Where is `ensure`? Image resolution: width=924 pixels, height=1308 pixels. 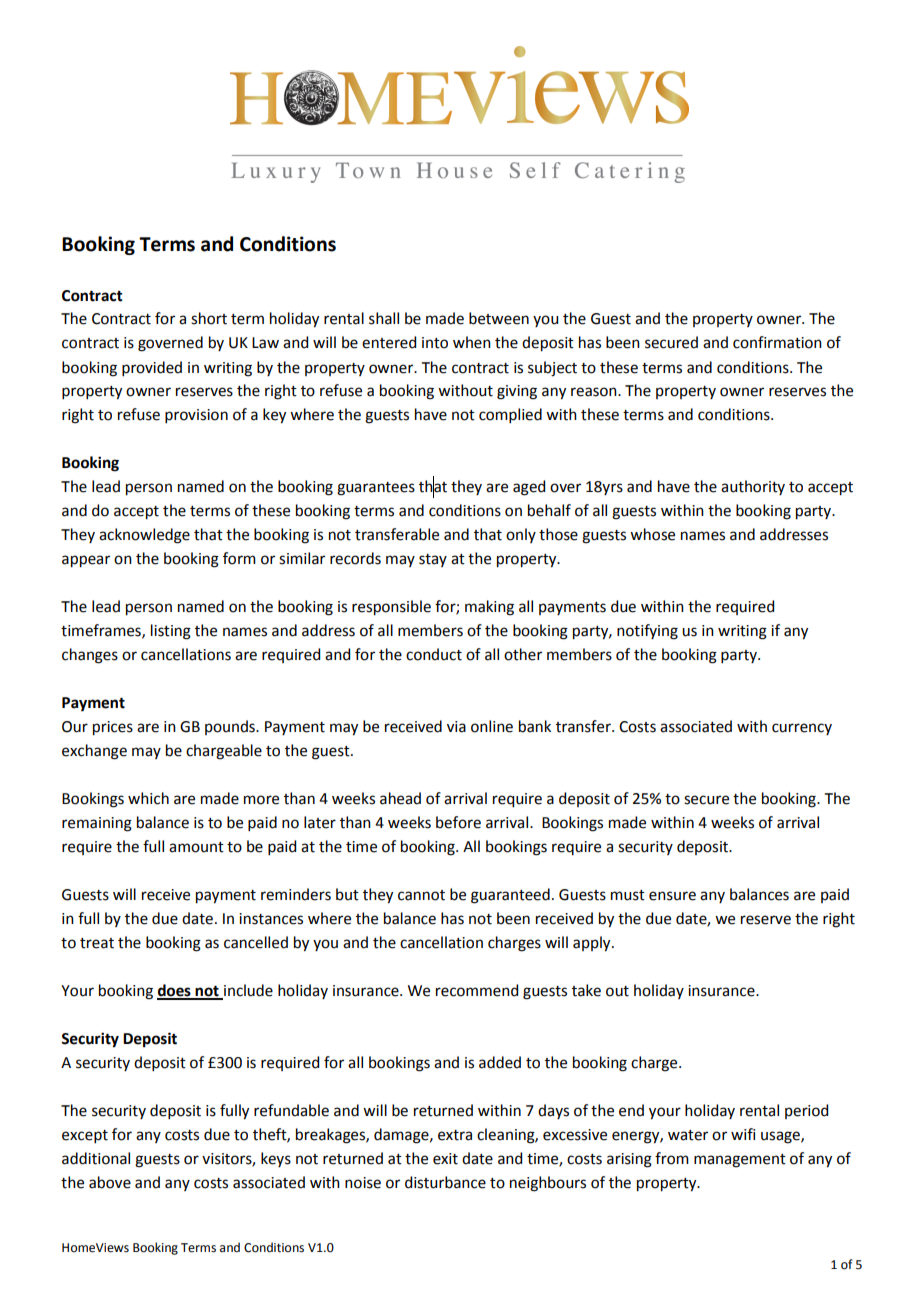 ensure is located at coordinates (672, 896).
